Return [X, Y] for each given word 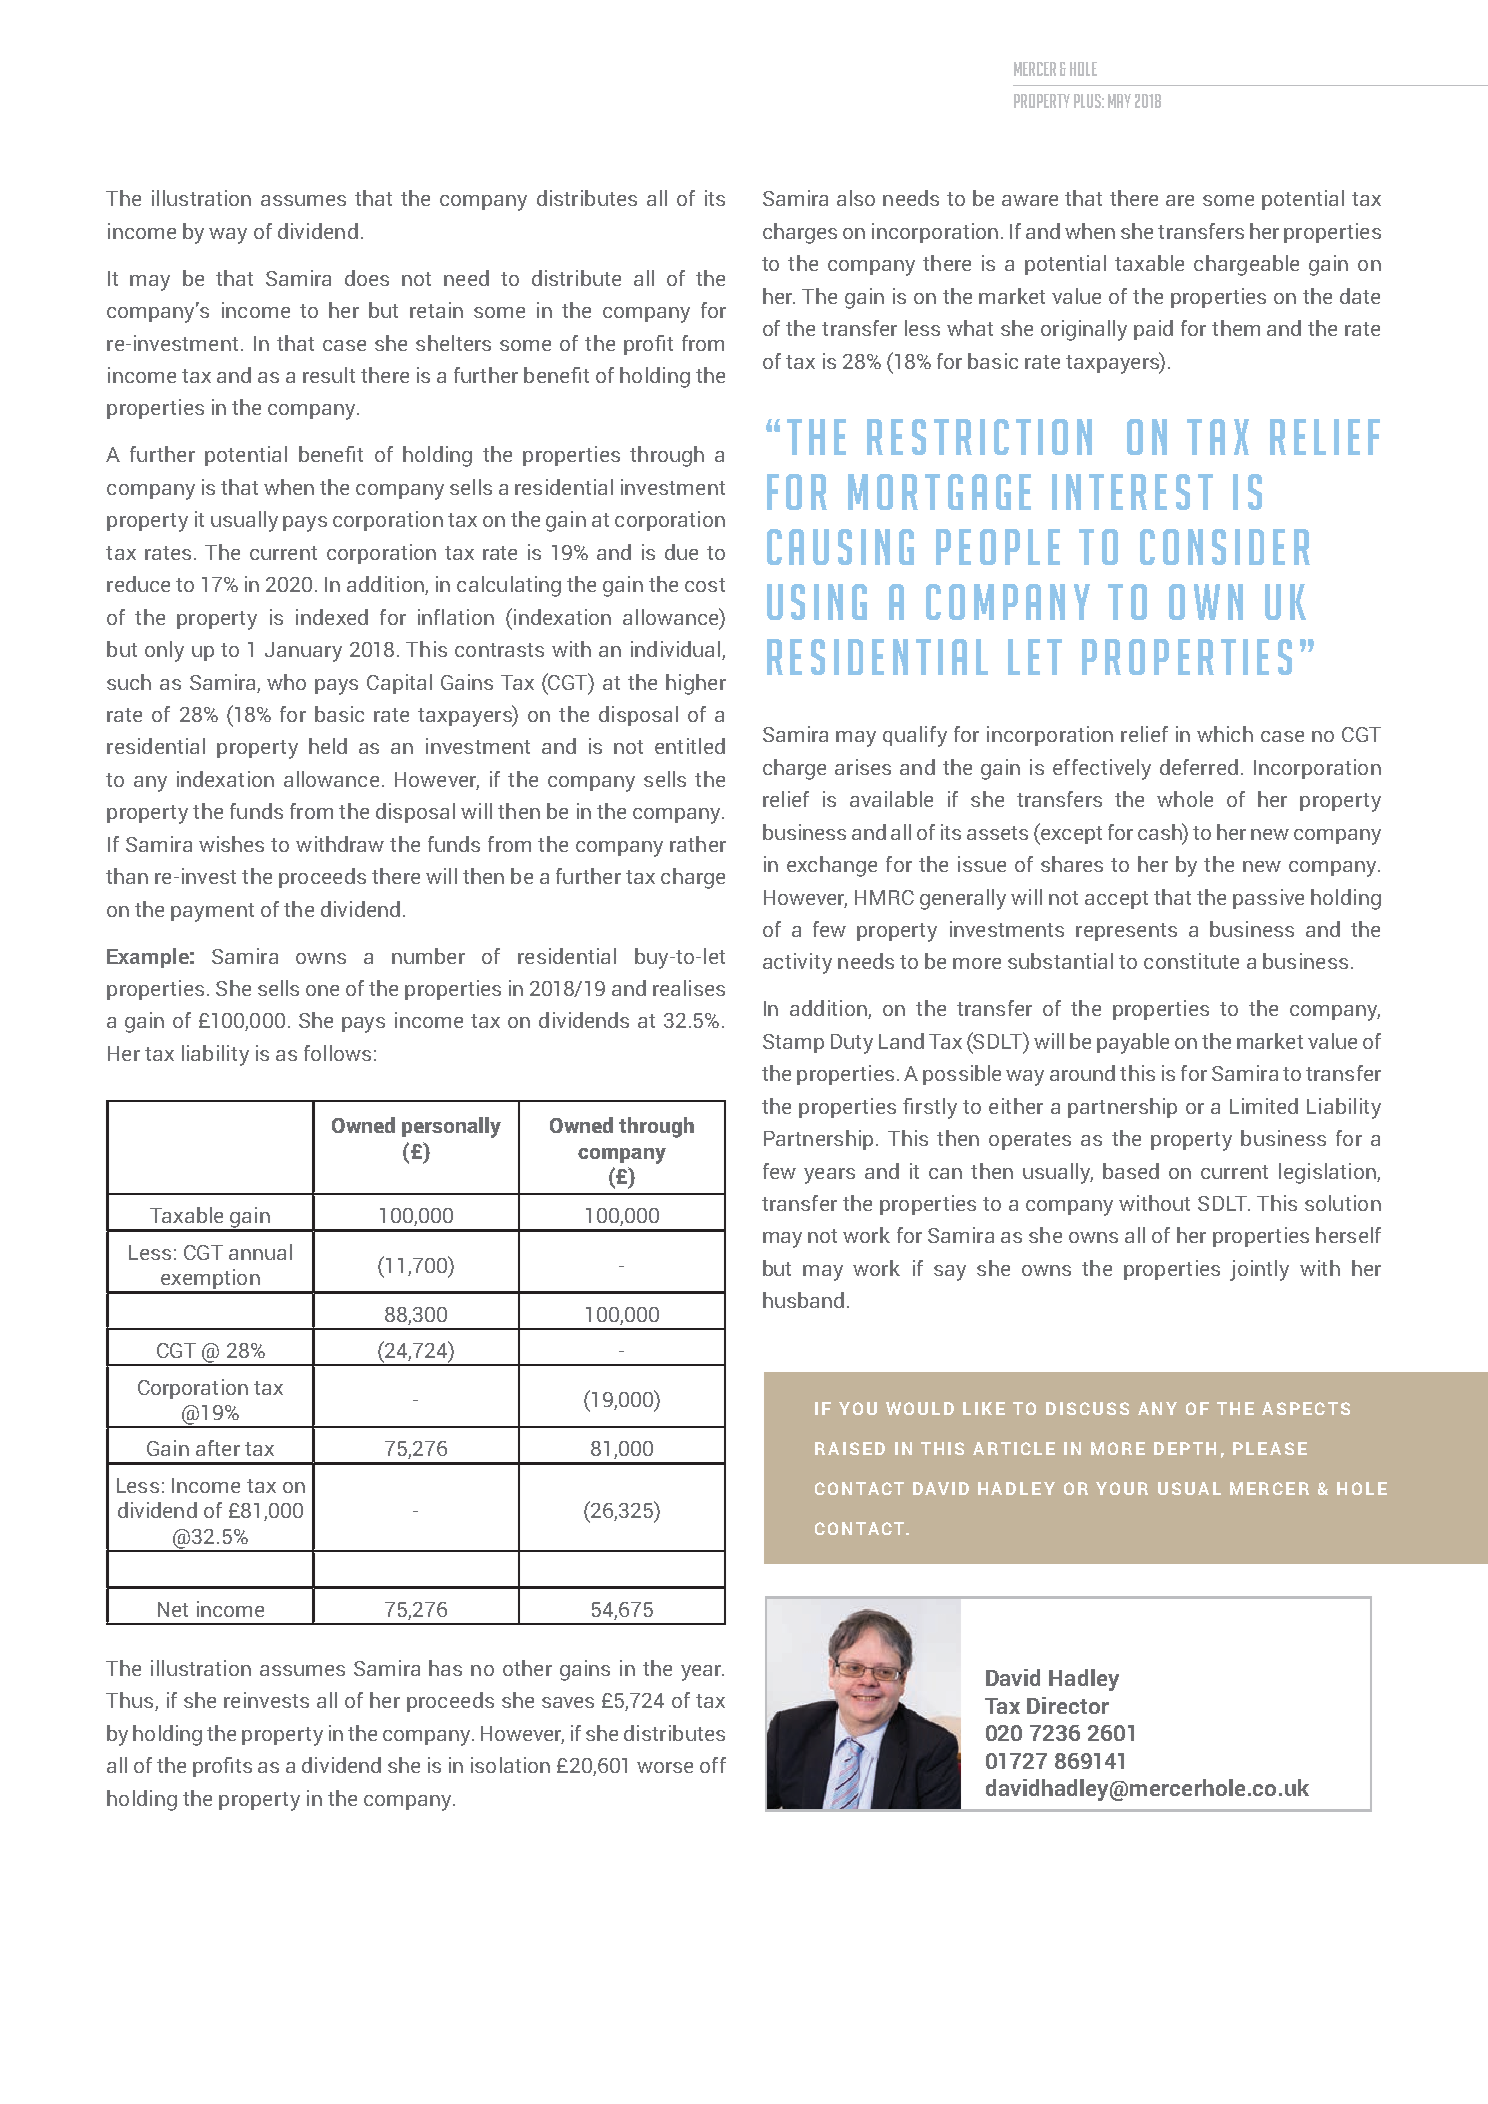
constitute [1191, 961]
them [1236, 328]
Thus [131, 1701]
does [367, 278]
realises [689, 988]
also [856, 198]
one [322, 990]
